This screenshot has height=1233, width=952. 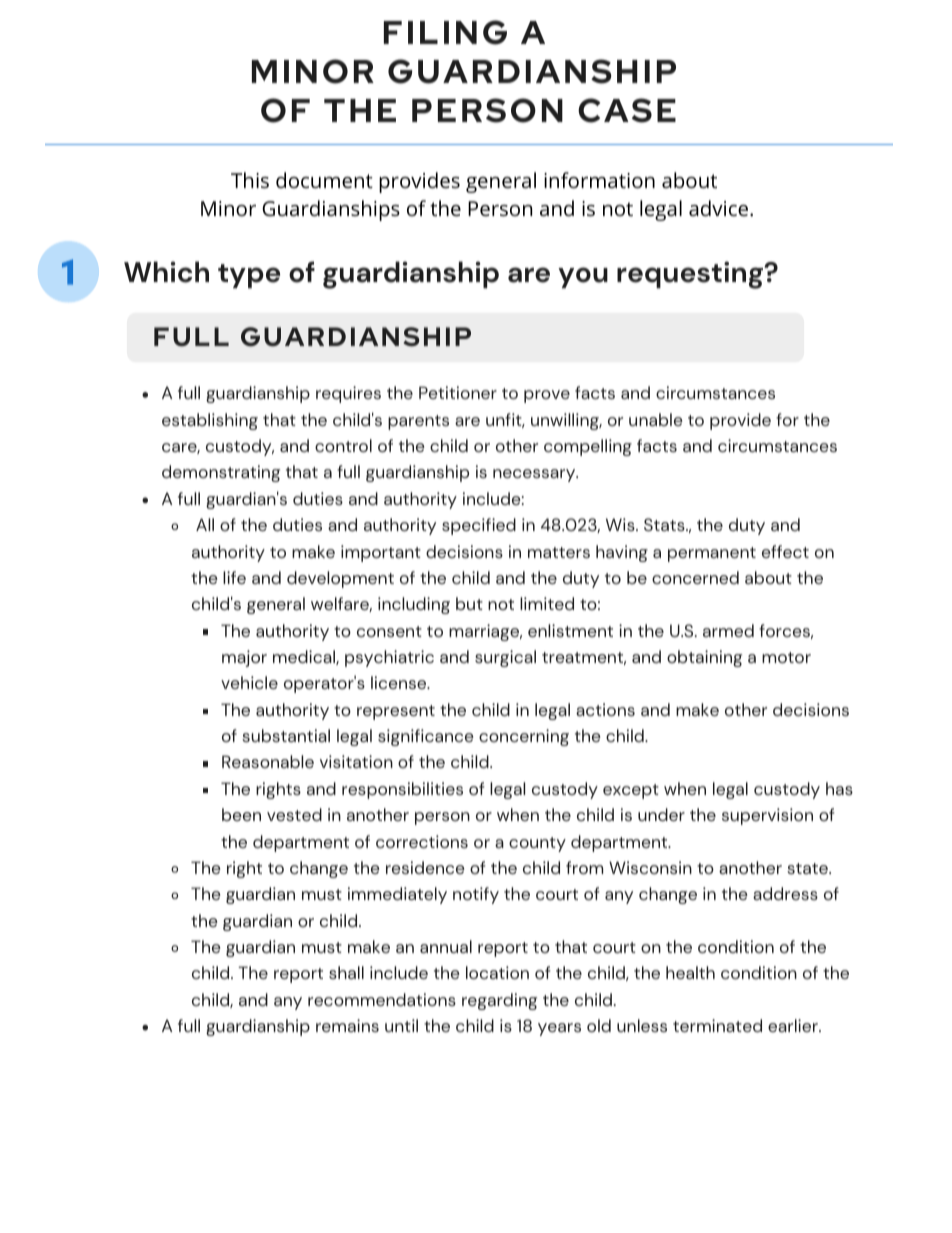 I want to click on shall, so click(x=346, y=972).
